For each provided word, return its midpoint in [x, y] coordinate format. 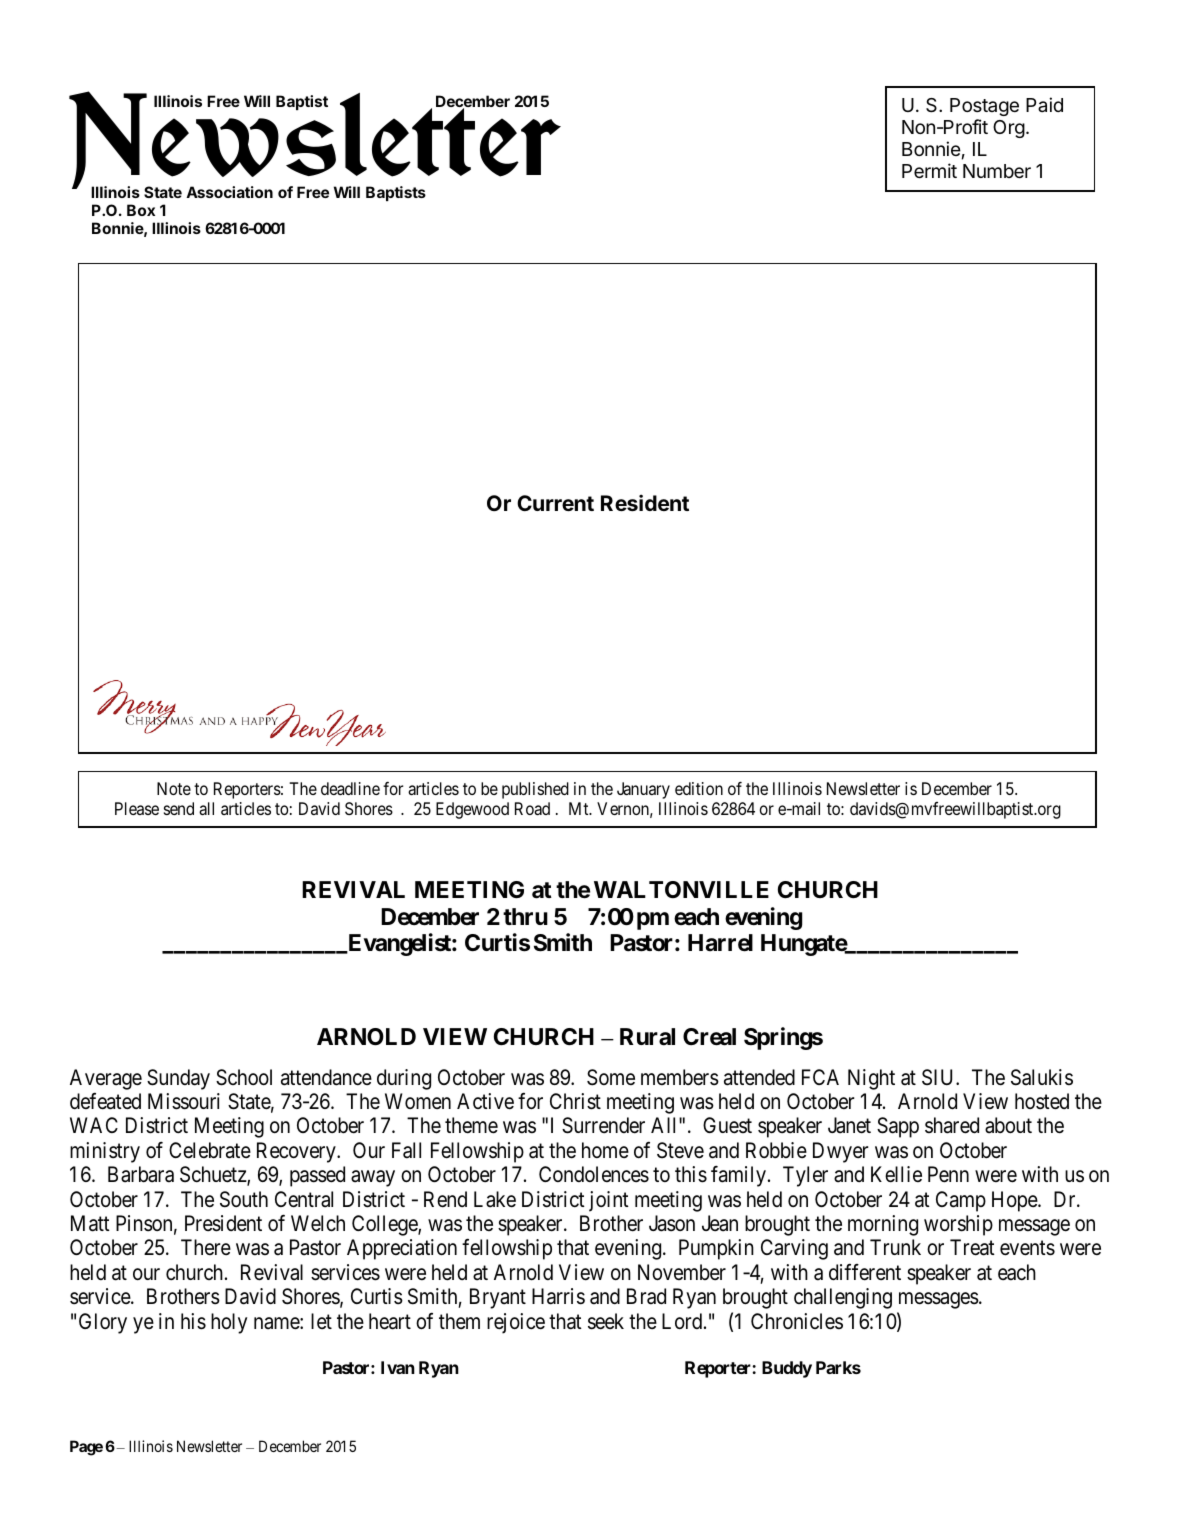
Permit [929, 170]
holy [229, 1323]
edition [699, 788]
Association [229, 192]
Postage [984, 107]
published [535, 790]
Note [174, 788]
